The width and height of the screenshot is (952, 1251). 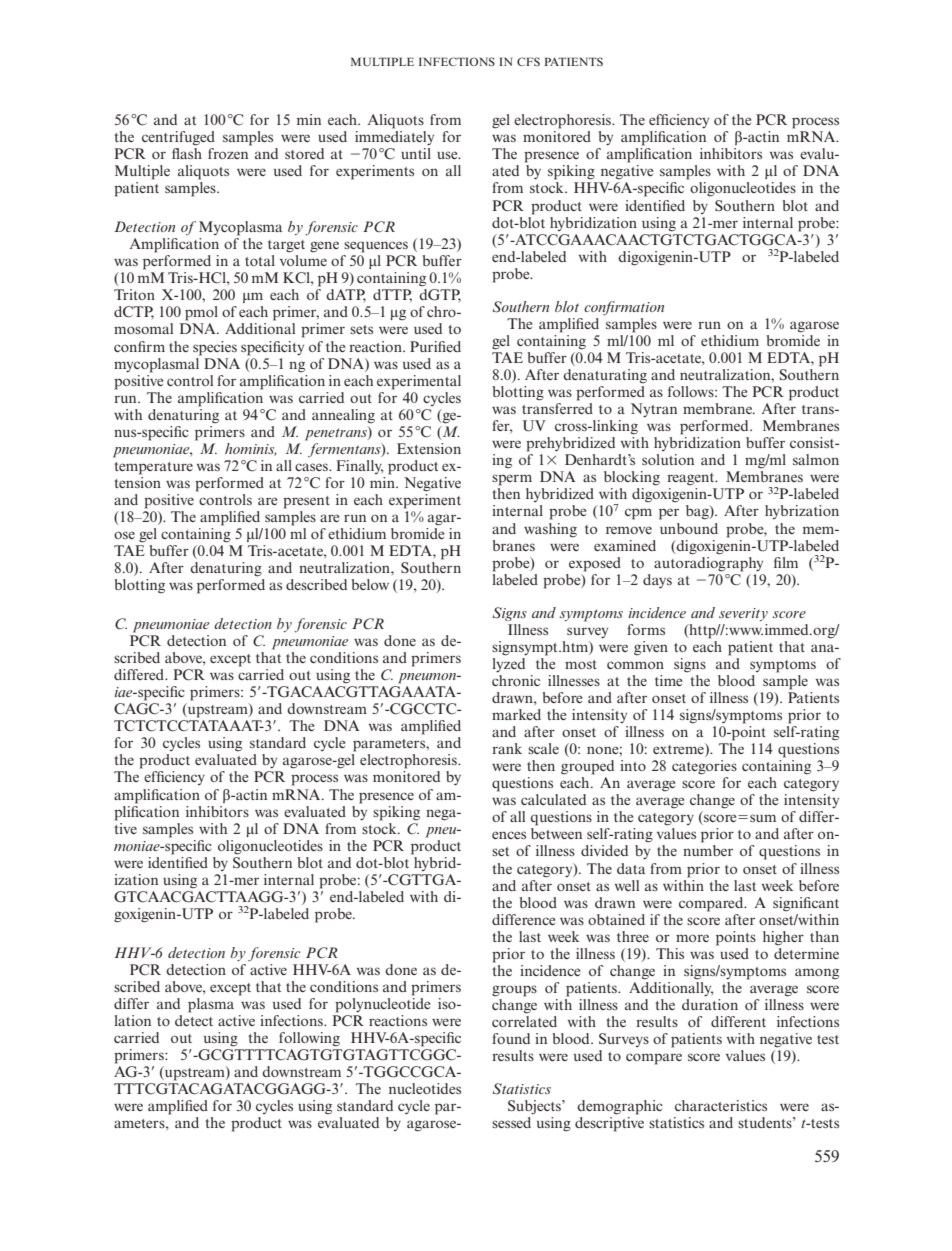 What do you see at coordinates (435, 346) in the screenshot?
I see `Purified` at bounding box center [435, 346].
